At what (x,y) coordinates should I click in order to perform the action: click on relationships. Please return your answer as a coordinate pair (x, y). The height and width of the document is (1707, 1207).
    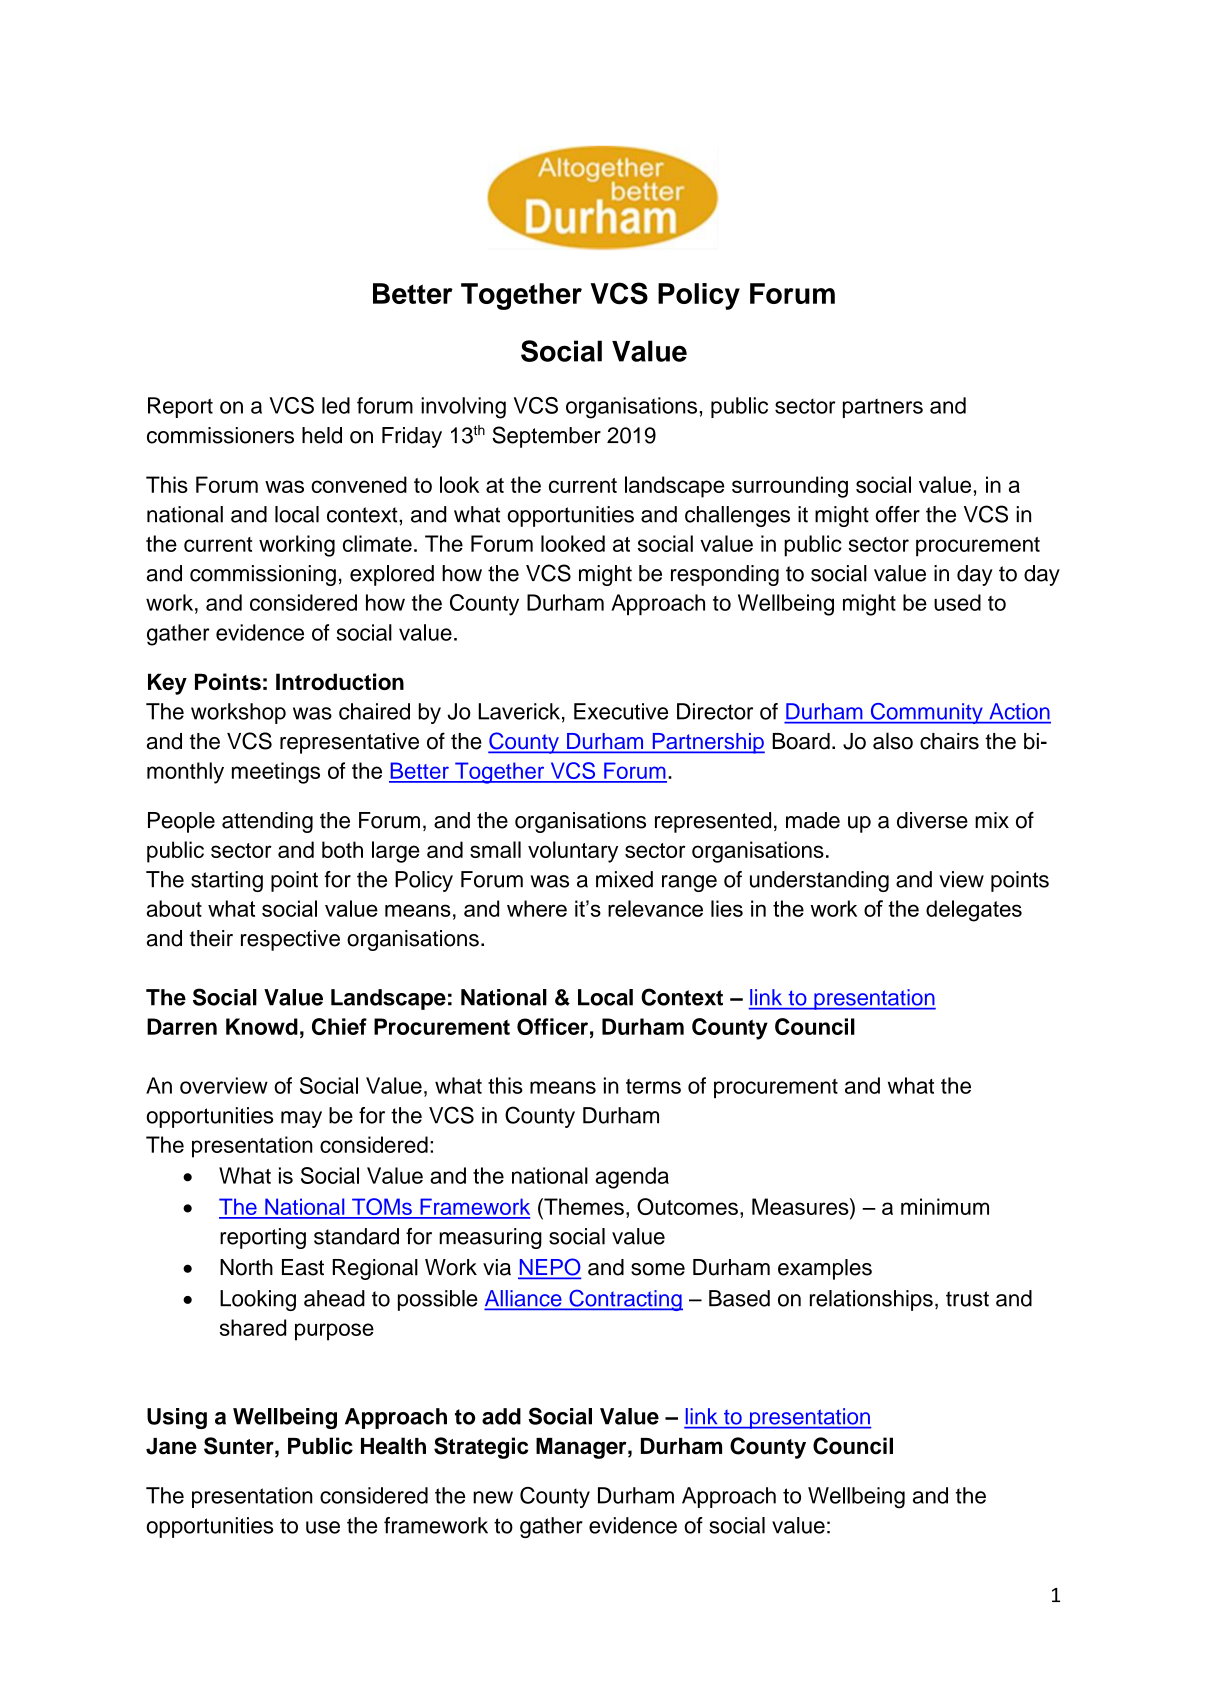
    Looking at the image, I should click on (871, 1300).
